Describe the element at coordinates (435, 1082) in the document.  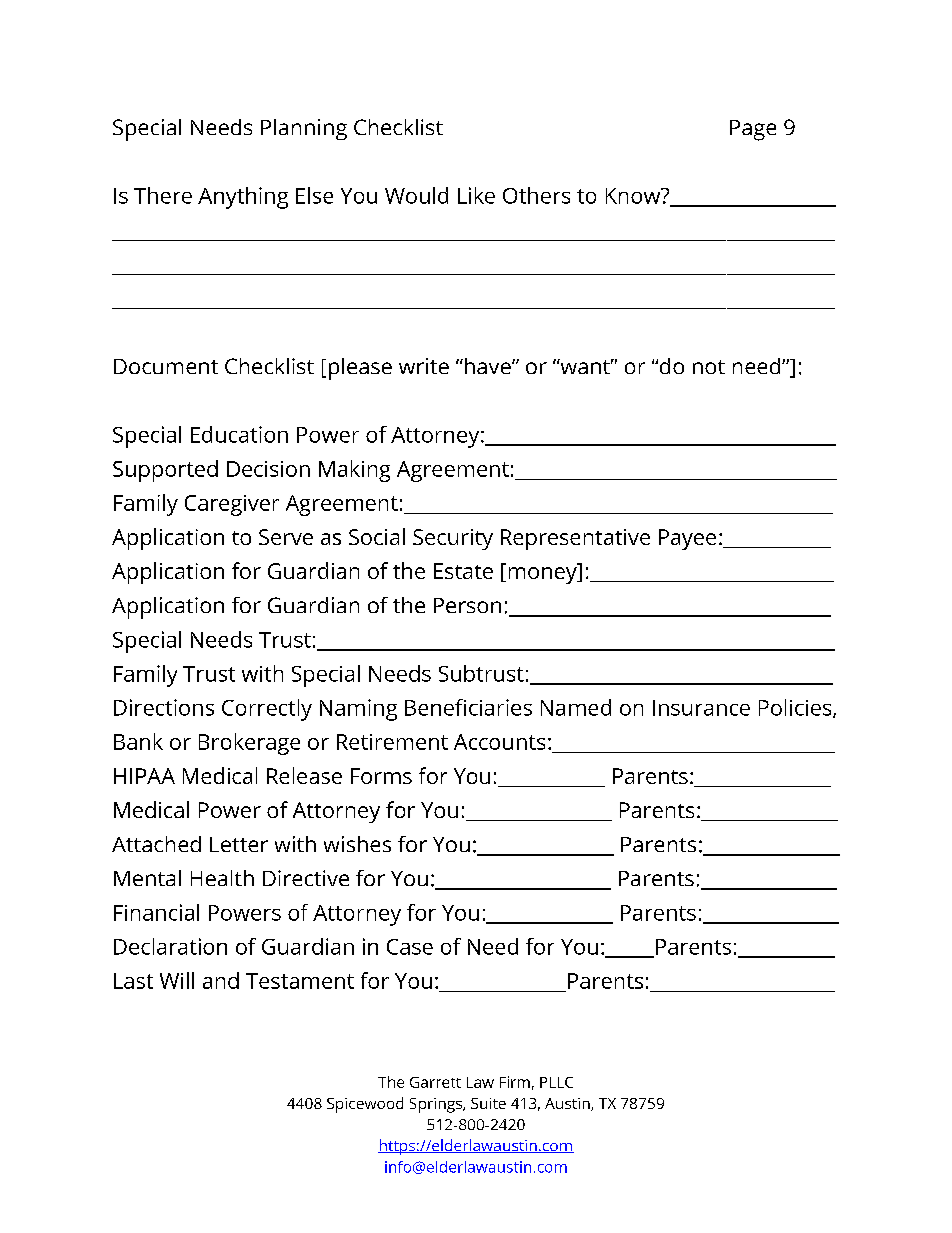
I see `Garrett` at that location.
